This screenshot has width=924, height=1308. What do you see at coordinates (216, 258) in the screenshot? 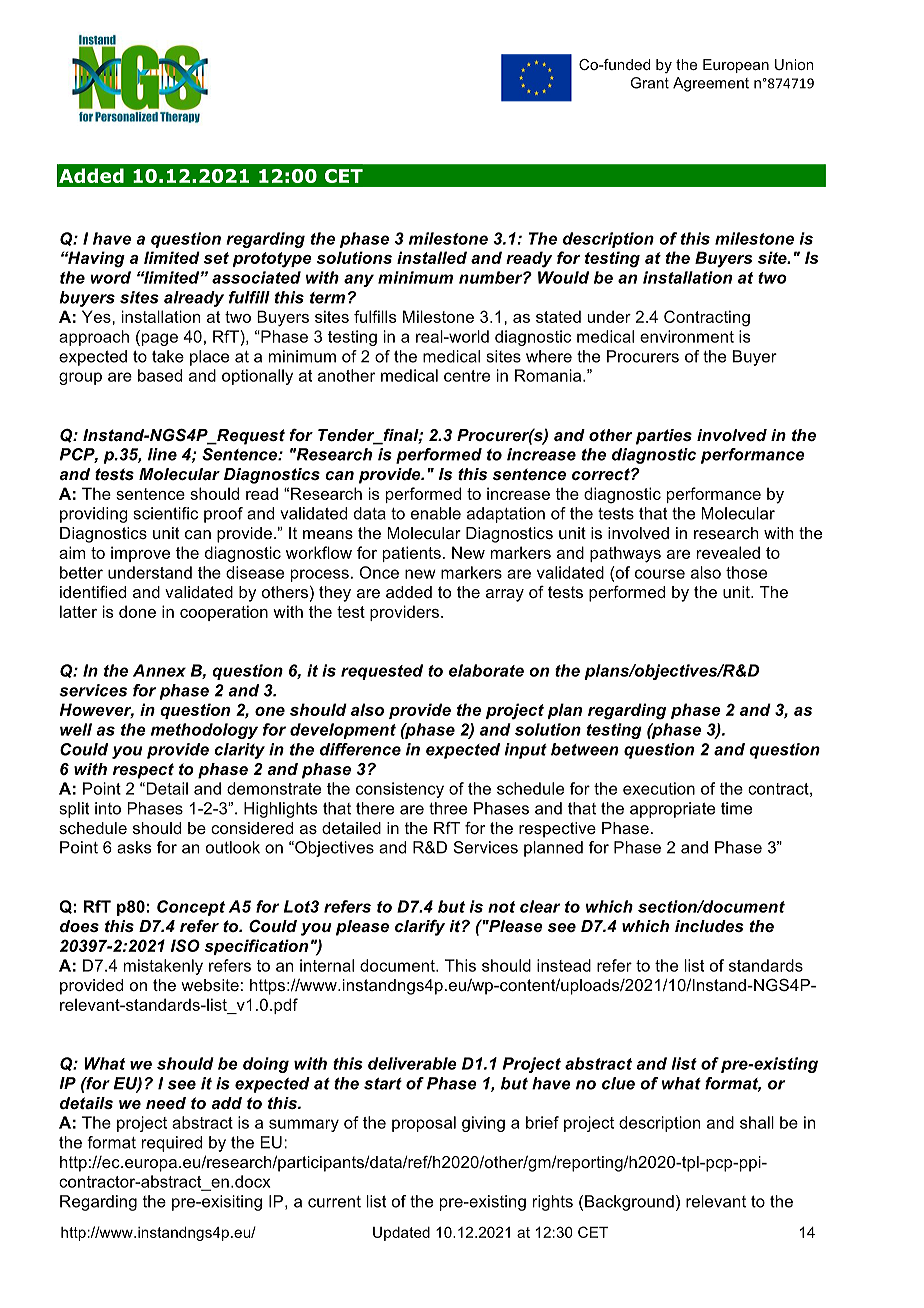
I see `set` at bounding box center [216, 258].
